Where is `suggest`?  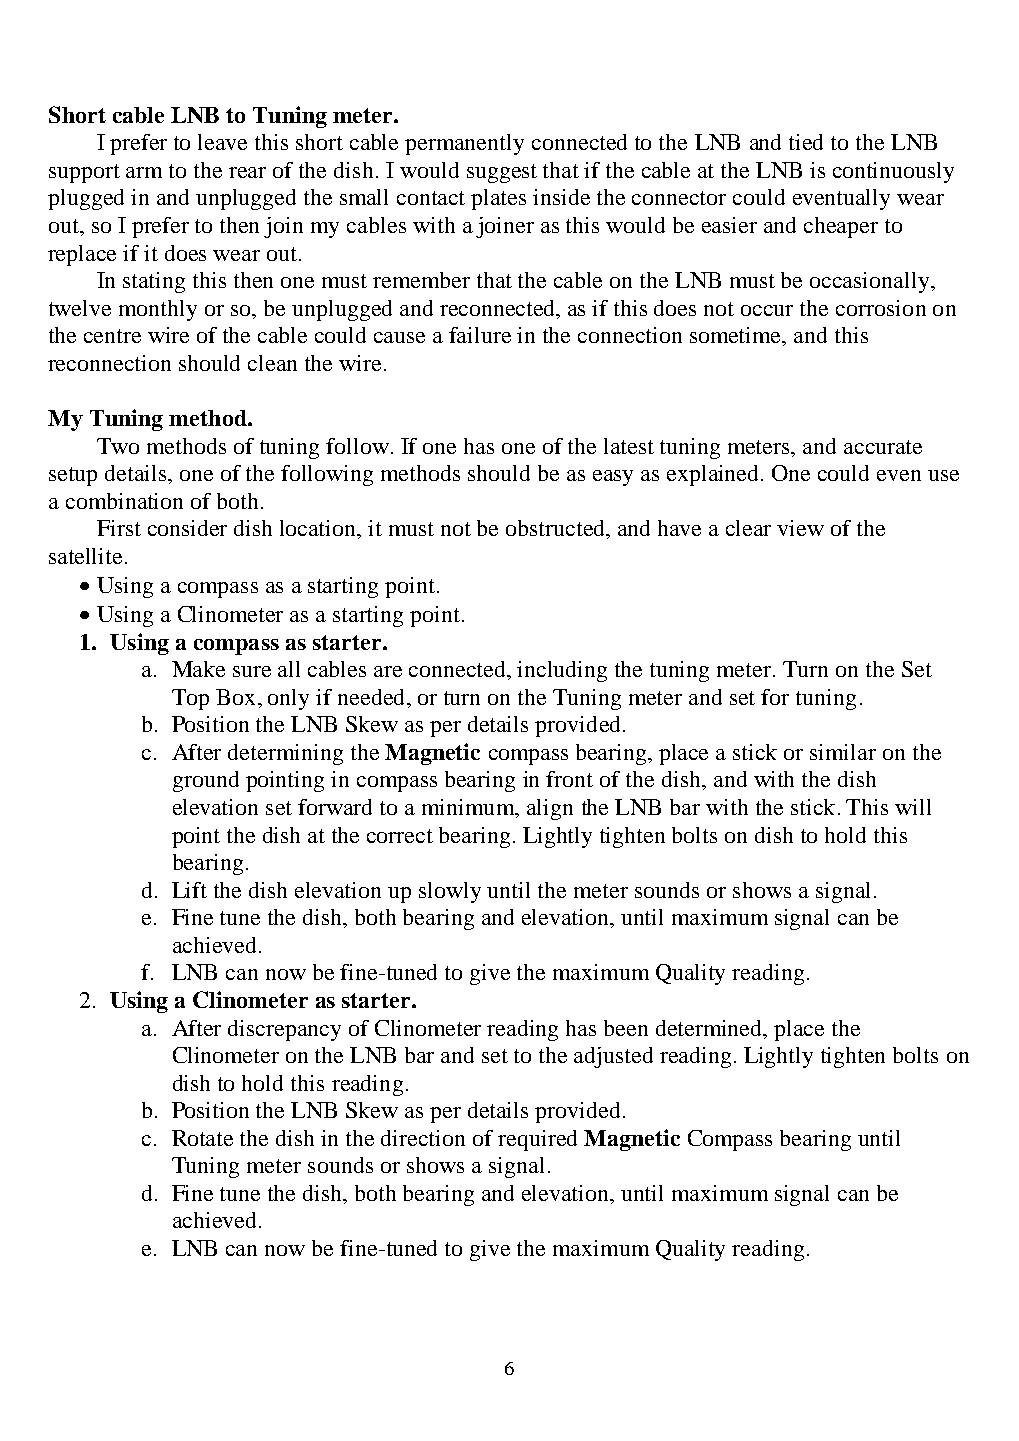 suggest is located at coordinates (502, 173).
